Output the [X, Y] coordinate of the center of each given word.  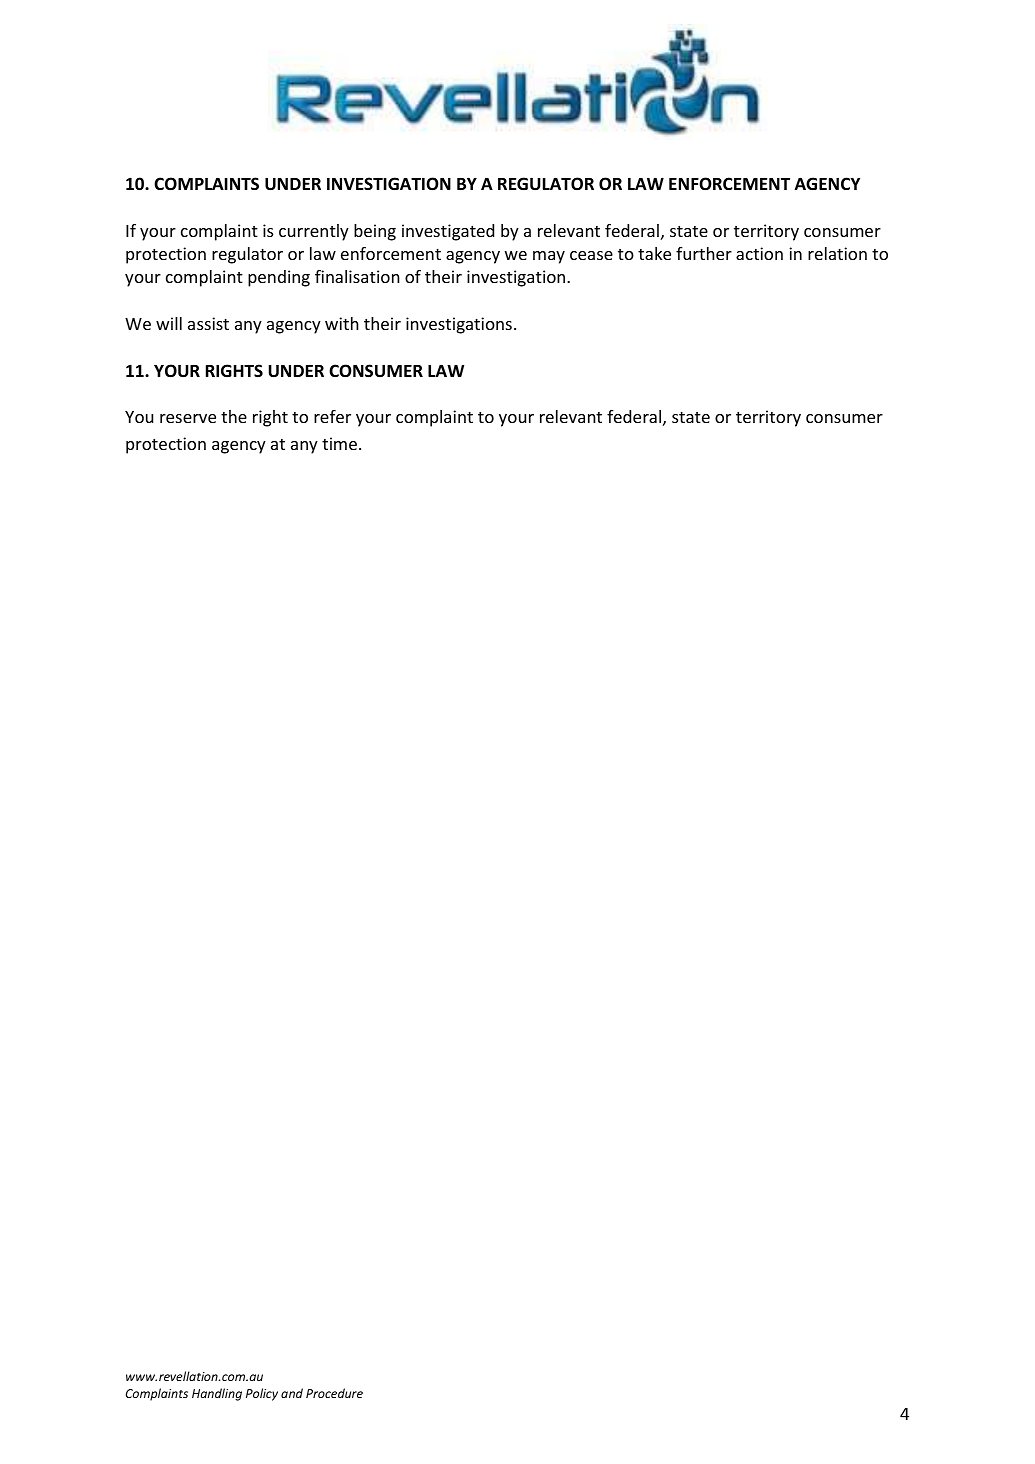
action [759, 253]
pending [279, 278]
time [341, 443]
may [549, 257]
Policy [262, 1394]
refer [332, 416]
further [704, 253]
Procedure [334, 1393]
